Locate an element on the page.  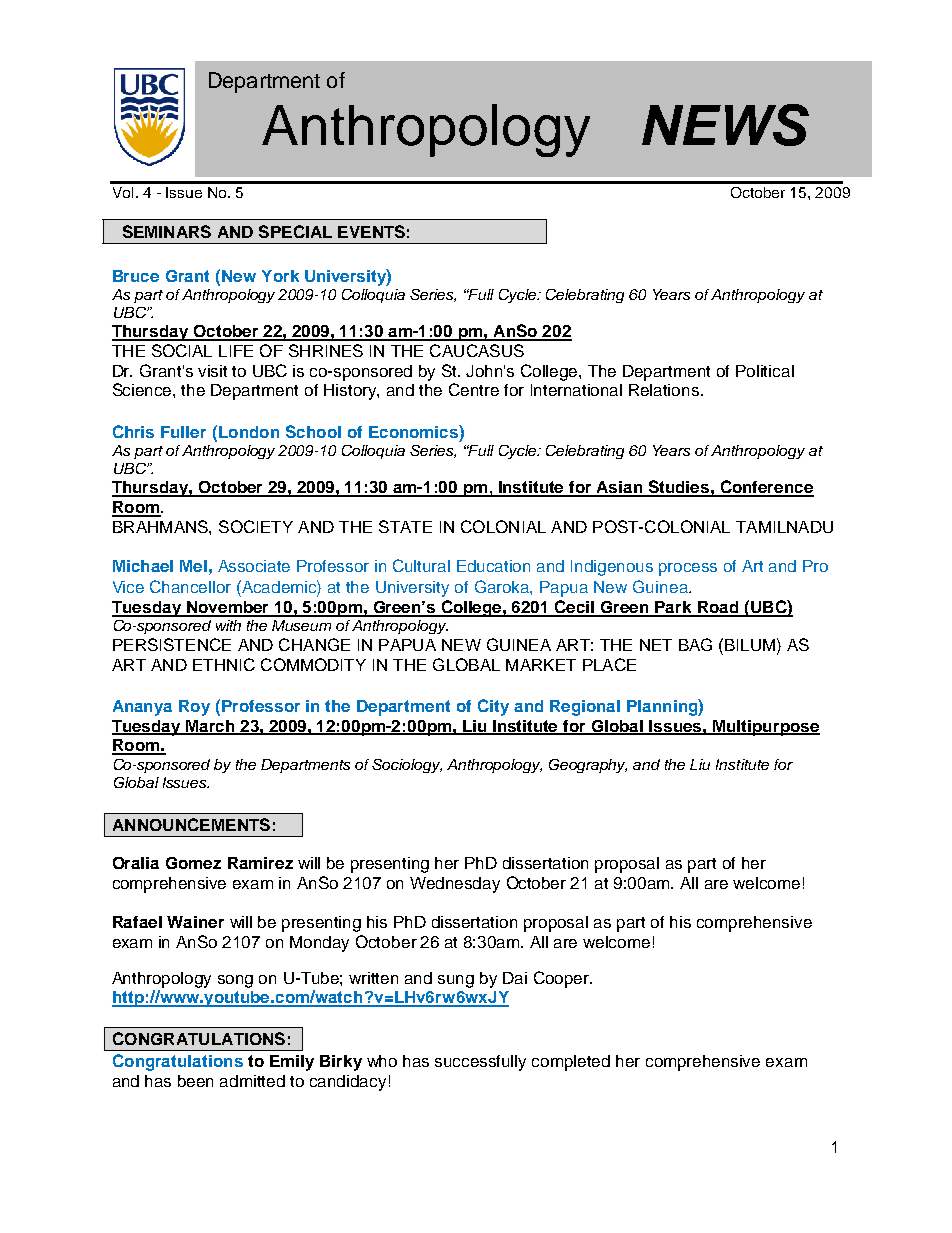
London is located at coordinates (247, 431).
